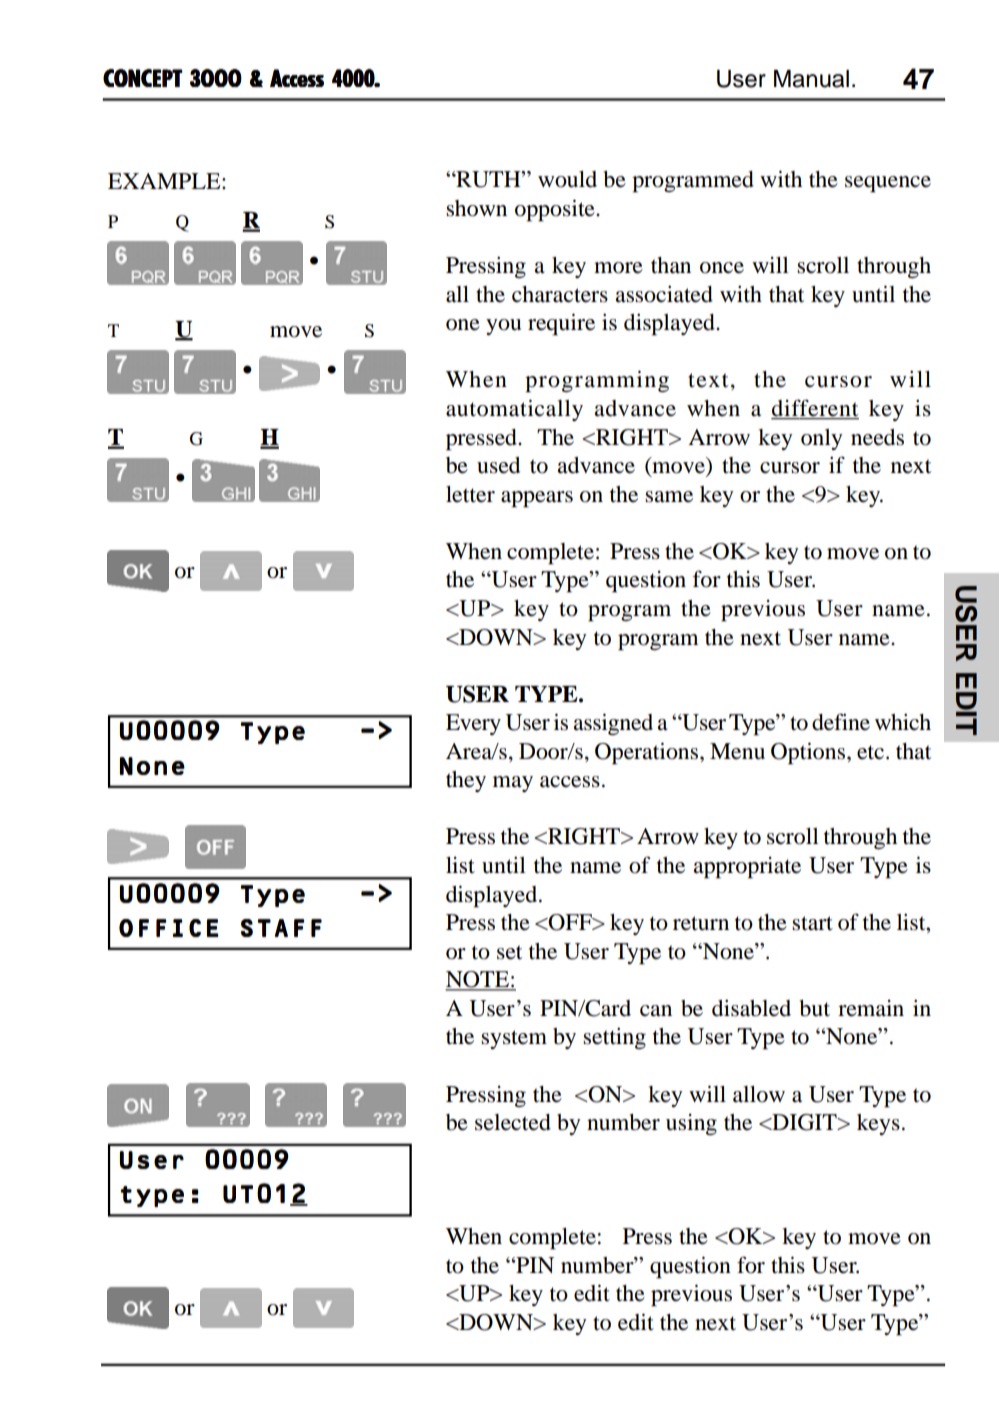 Image resolution: width=999 pixels, height=1417 pixels. I want to click on STAFF, so click(281, 928).
